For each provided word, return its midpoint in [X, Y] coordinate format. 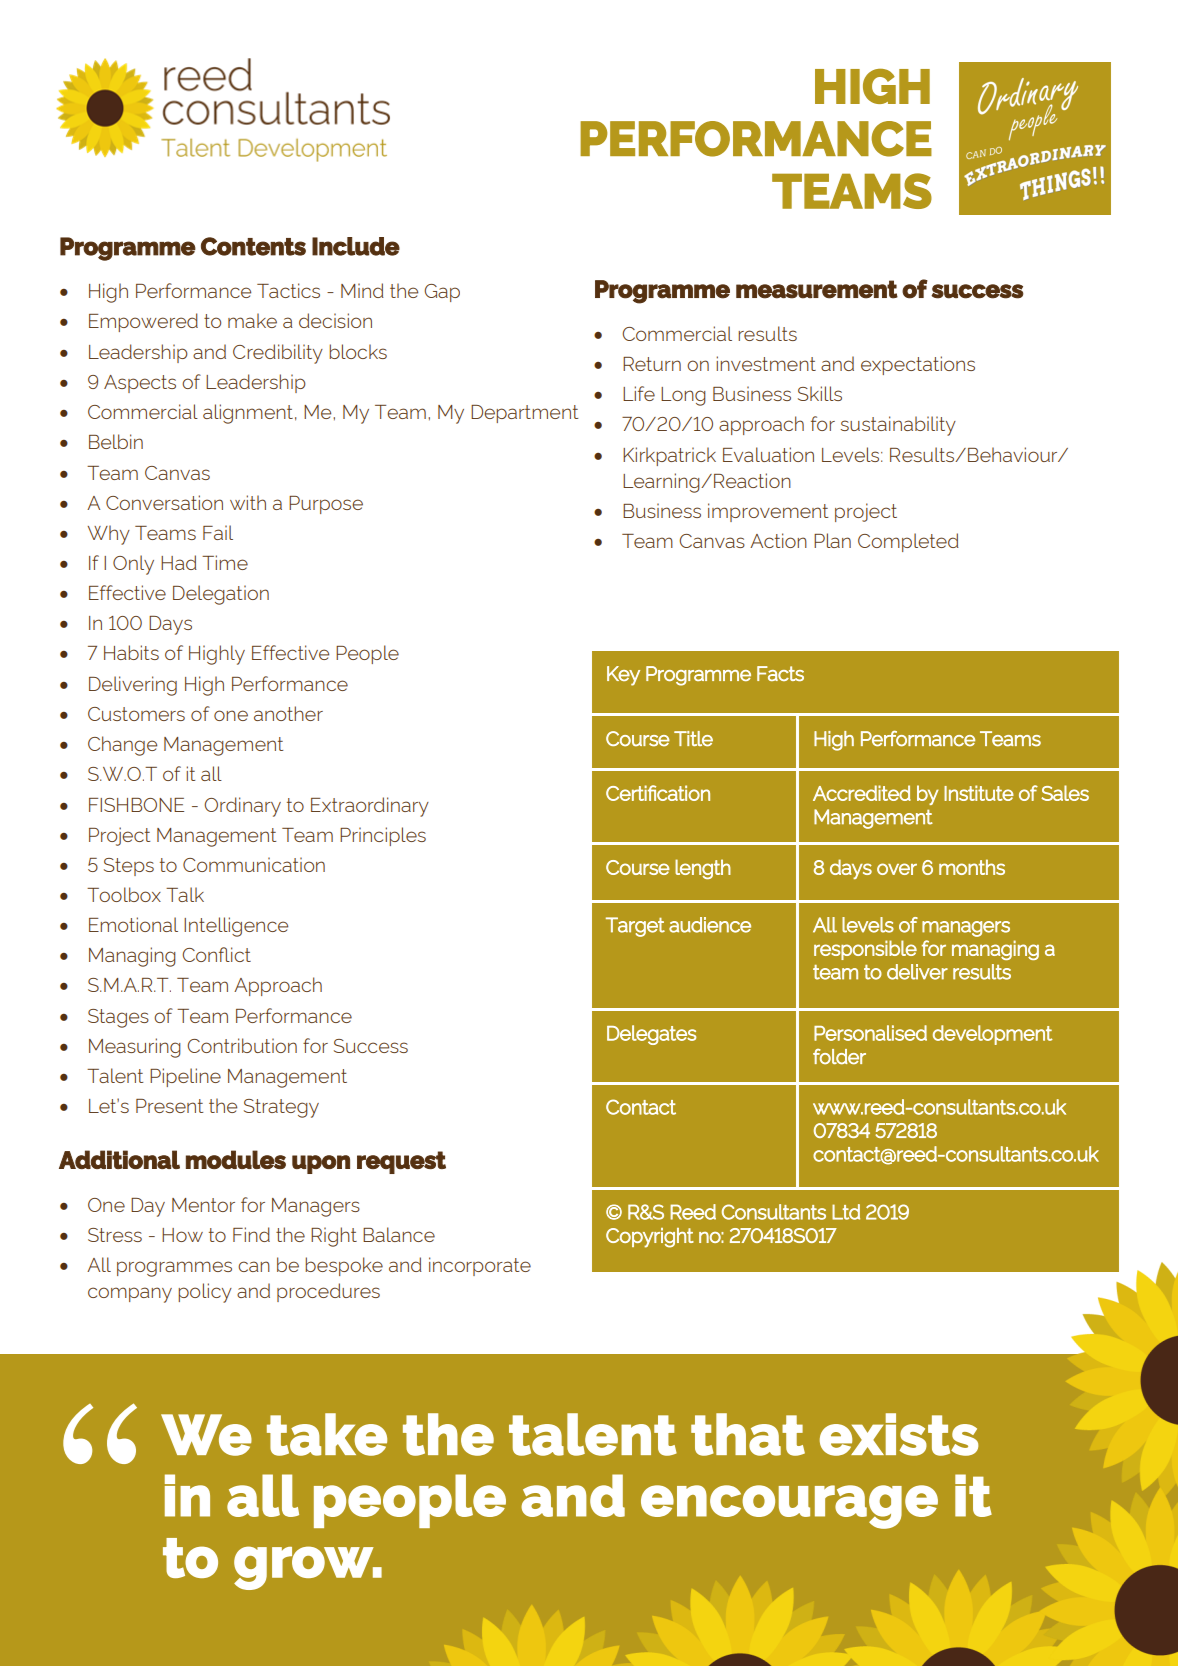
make [252, 320]
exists [899, 1434]
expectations [918, 365]
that [748, 1434]
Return [652, 364]
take [327, 1434]
